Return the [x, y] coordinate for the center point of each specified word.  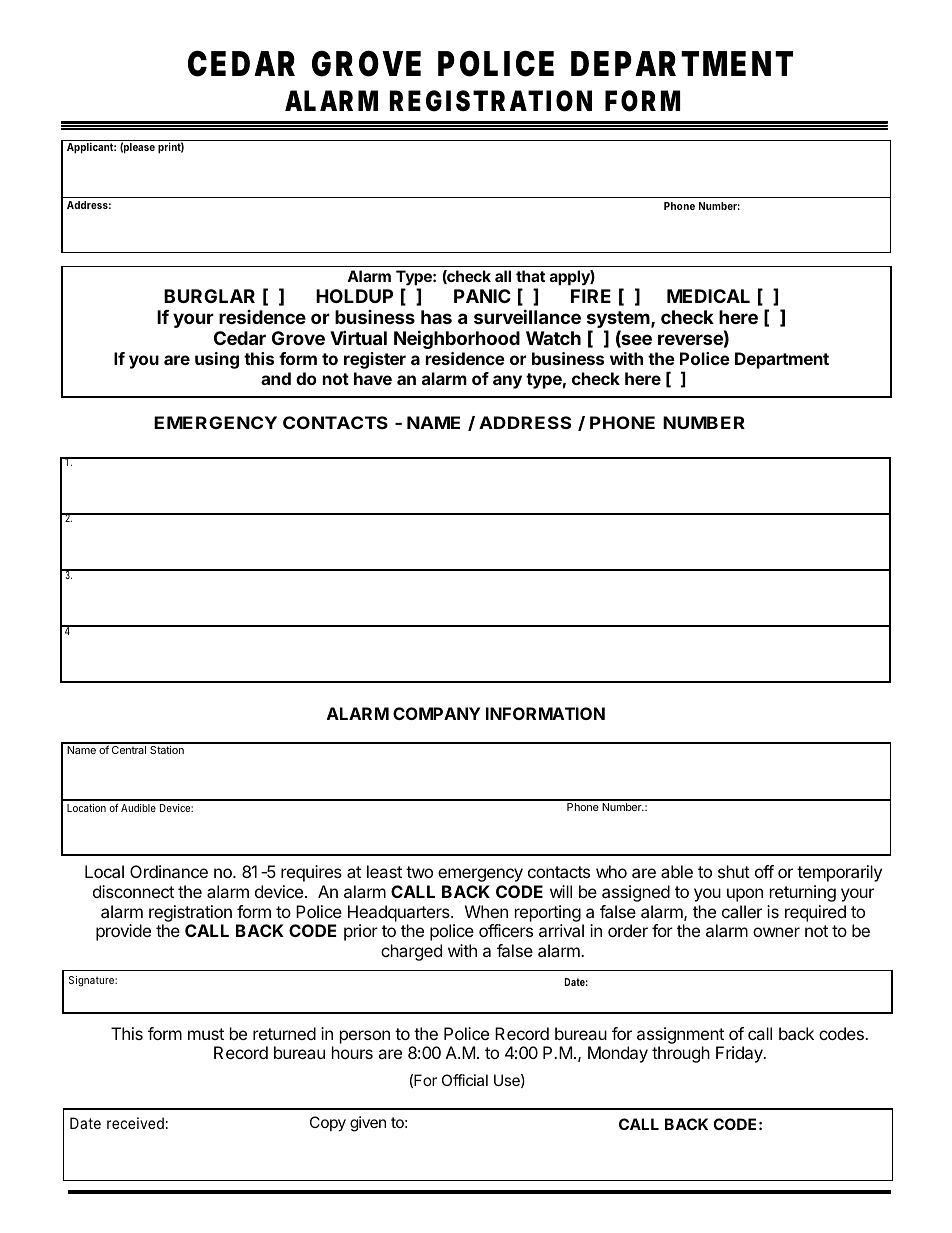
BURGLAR [209, 296]
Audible [138, 808]
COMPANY [437, 713]
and [276, 378]
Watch [553, 338]
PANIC [482, 296]
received [135, 1123]
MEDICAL [708, 296]
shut [734, 871]
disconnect [133, 891]
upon [745, 895]
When [486, 911]
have [373, 378]
